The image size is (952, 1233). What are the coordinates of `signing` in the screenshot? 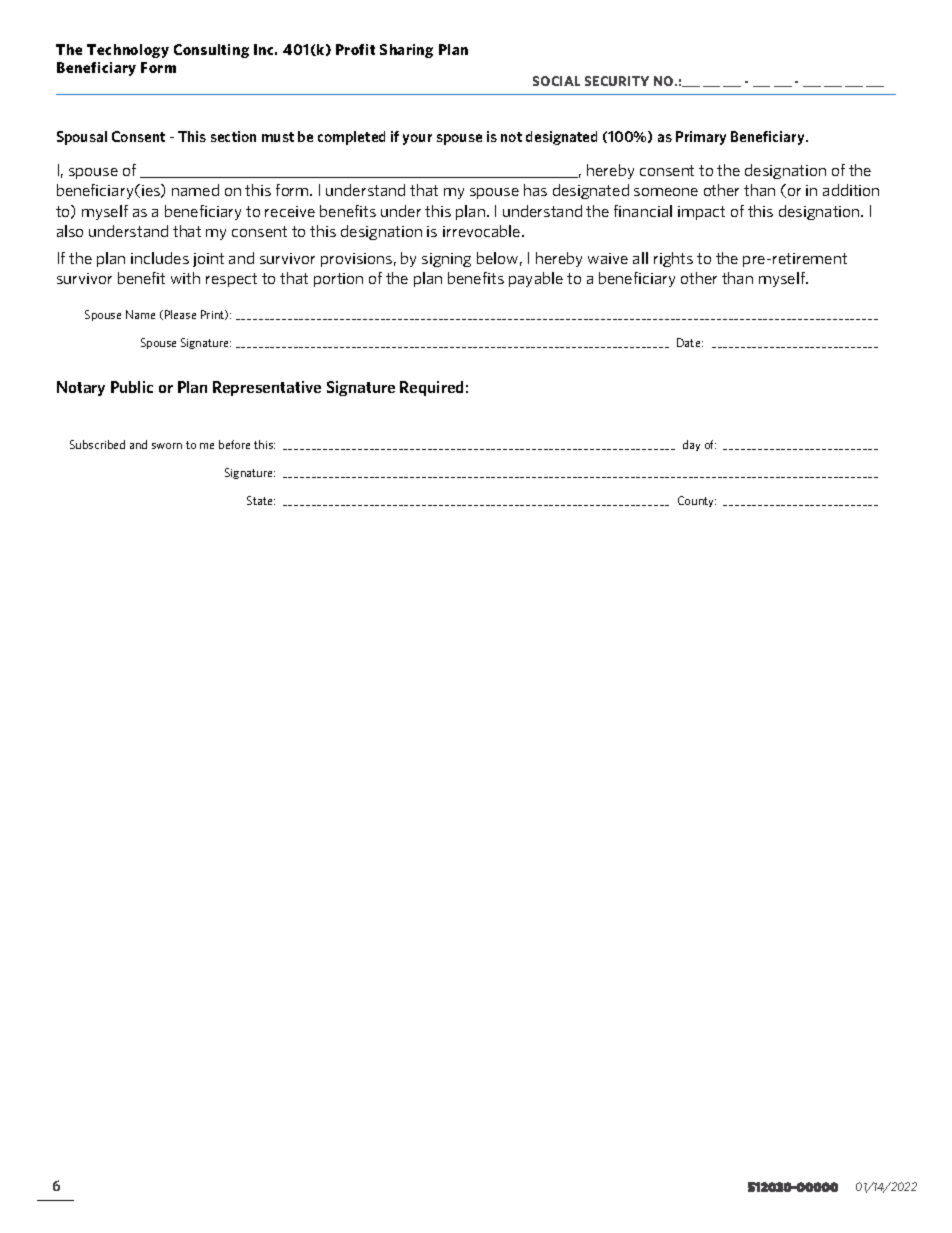 It's located at (446, 260).
